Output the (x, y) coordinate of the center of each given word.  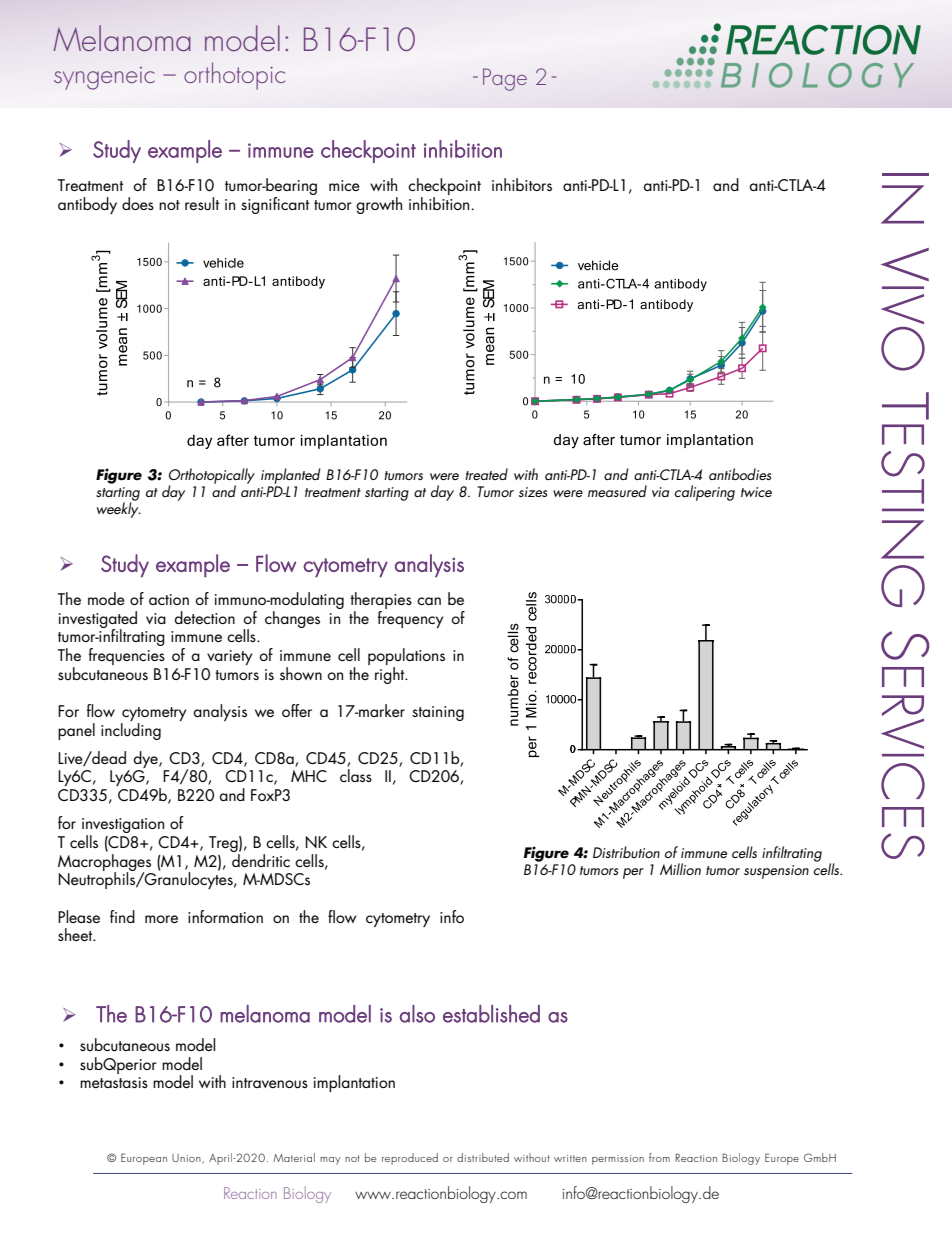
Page (505, 79)
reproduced (410, 1159)
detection (204, 617)
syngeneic (104, 78)
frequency (411, 618)
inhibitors (522, 184)
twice (756, 492)
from (659, 1157)
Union (187, 1159)
